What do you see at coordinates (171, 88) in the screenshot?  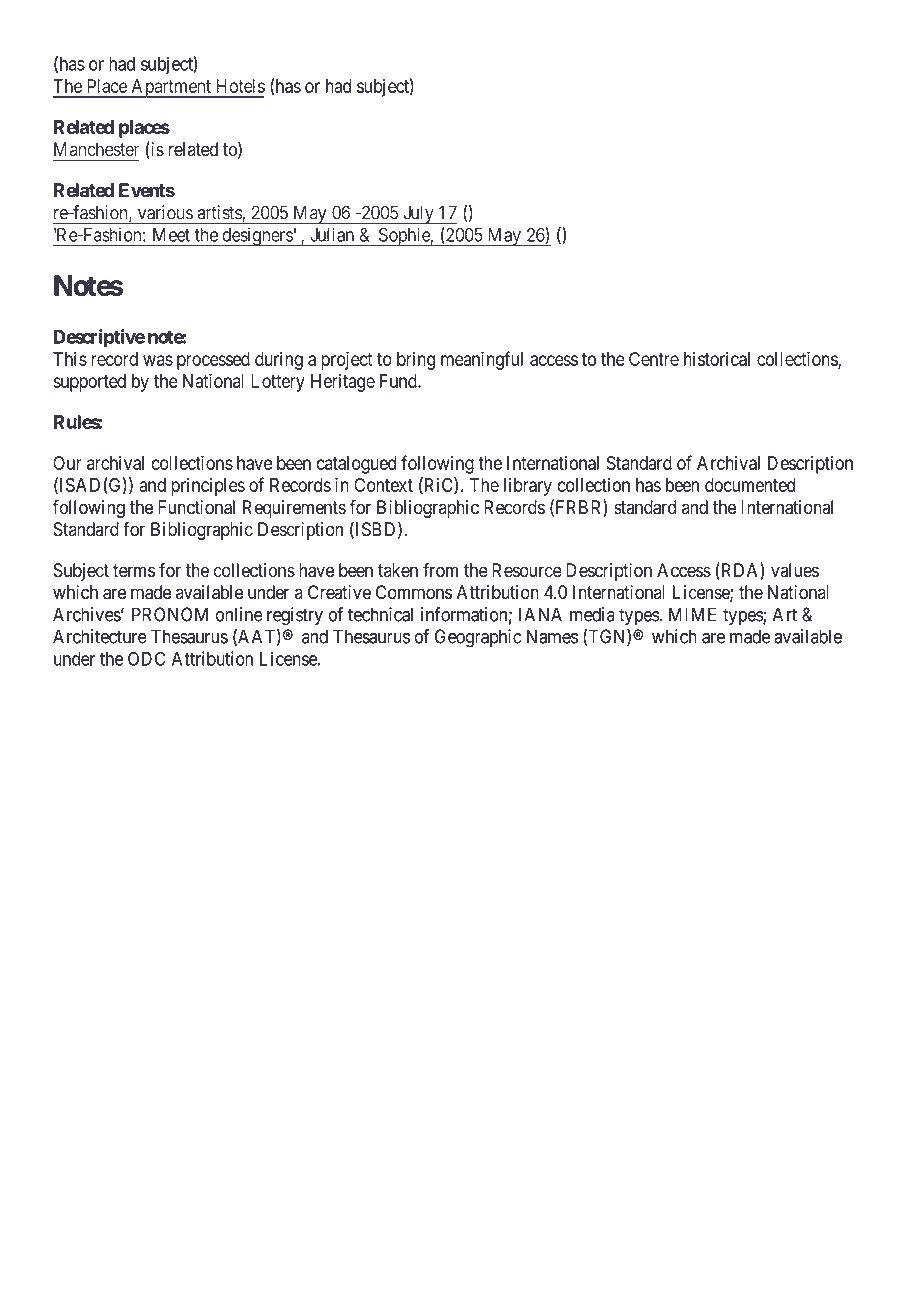 I see `Apartment` at bounding box center [171, 88].
